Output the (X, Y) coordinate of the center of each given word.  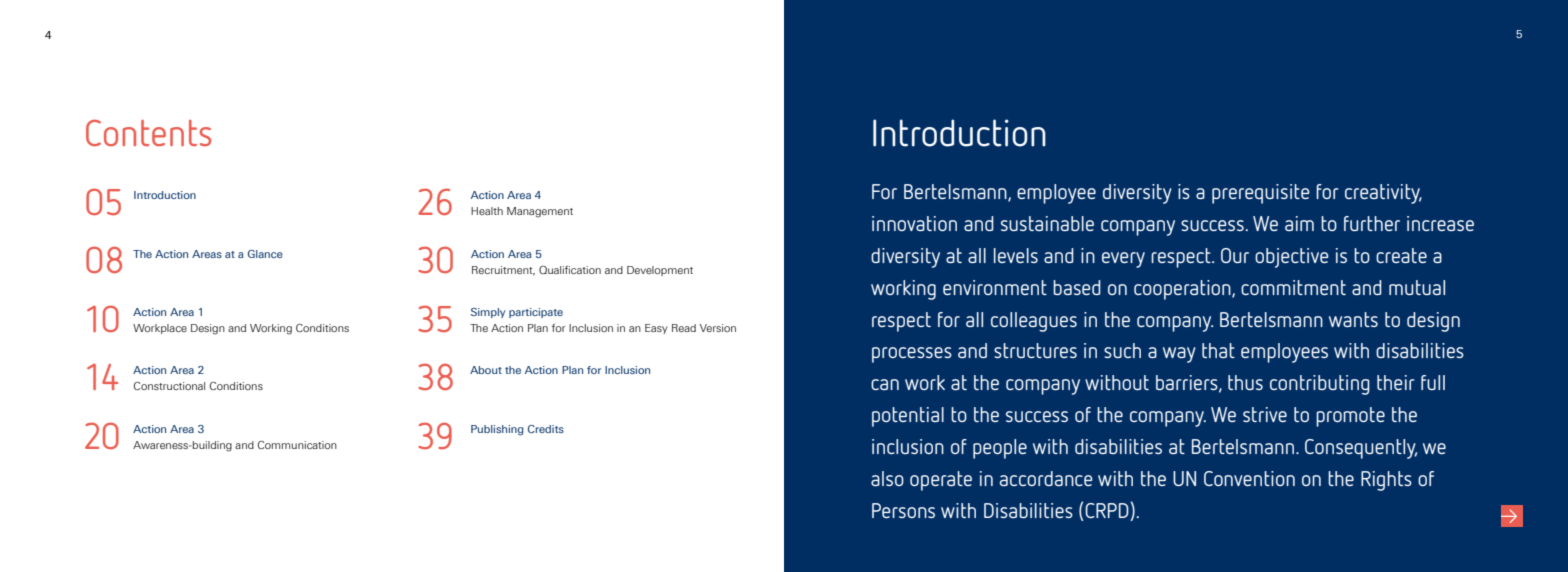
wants (1353, 319)
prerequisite (1261, 194)
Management (540, 212)
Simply (488, 313)
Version (718, 328)
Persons (903, 510)
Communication (297, 445)
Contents (148, 132)
